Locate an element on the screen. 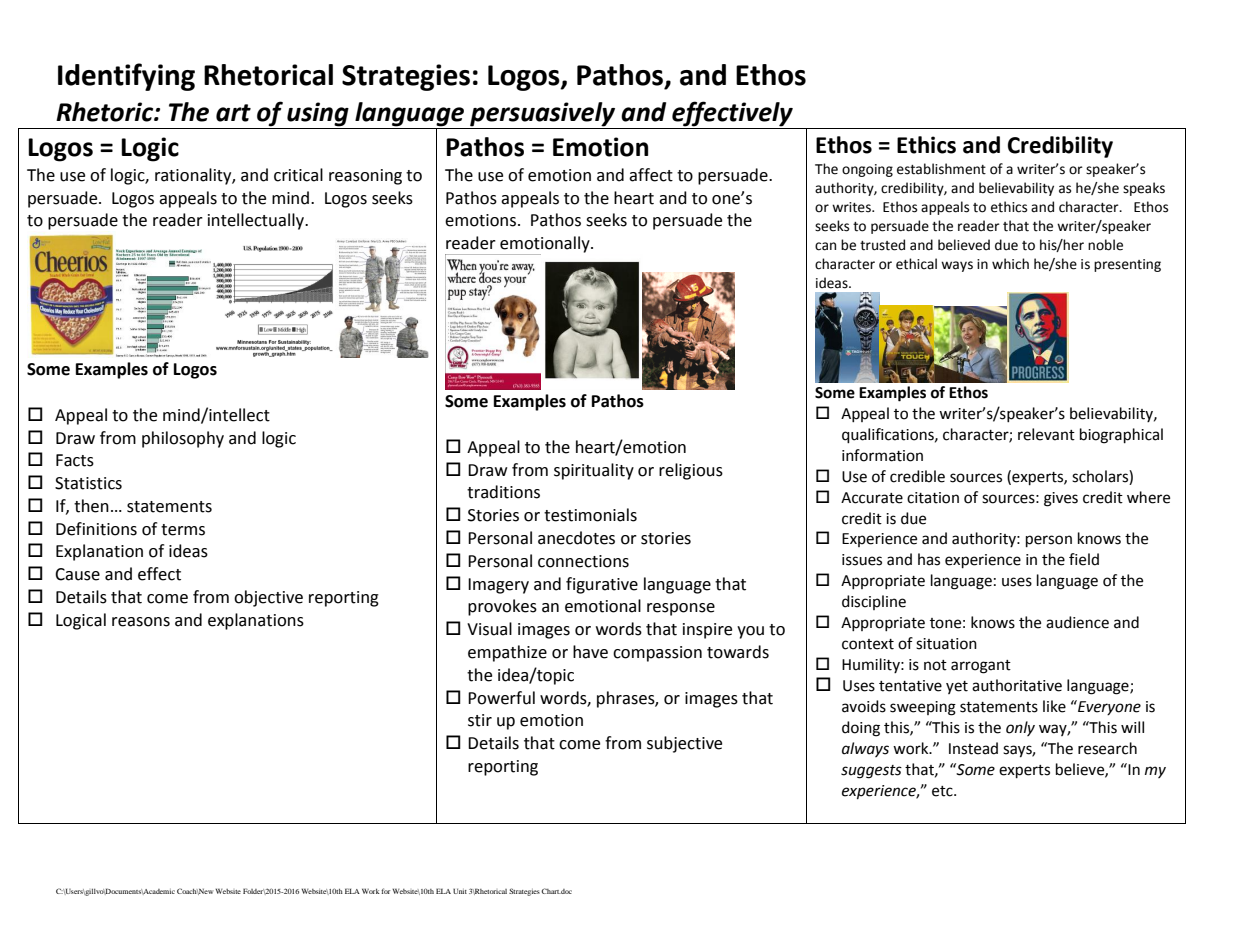 The image size is (1233, 952). have is located at coordinates (590, 652).
